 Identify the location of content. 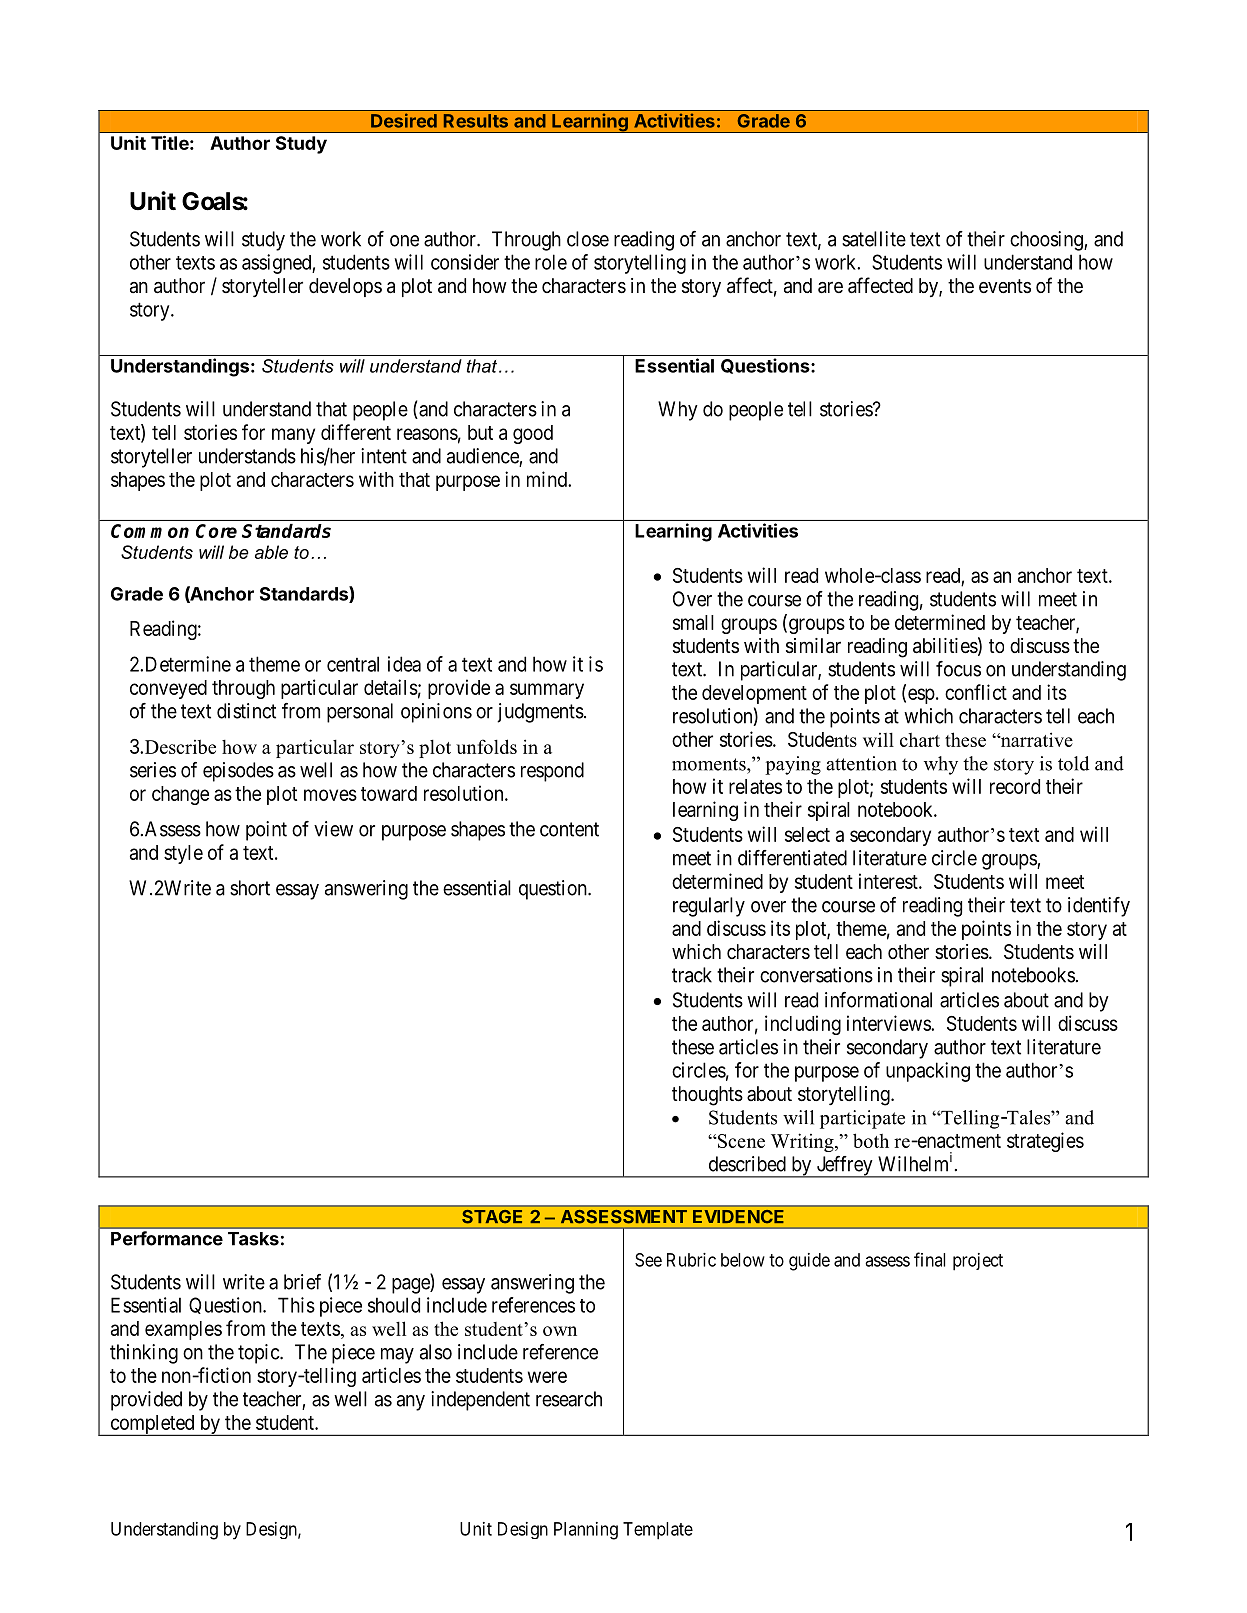
(569, 829).
